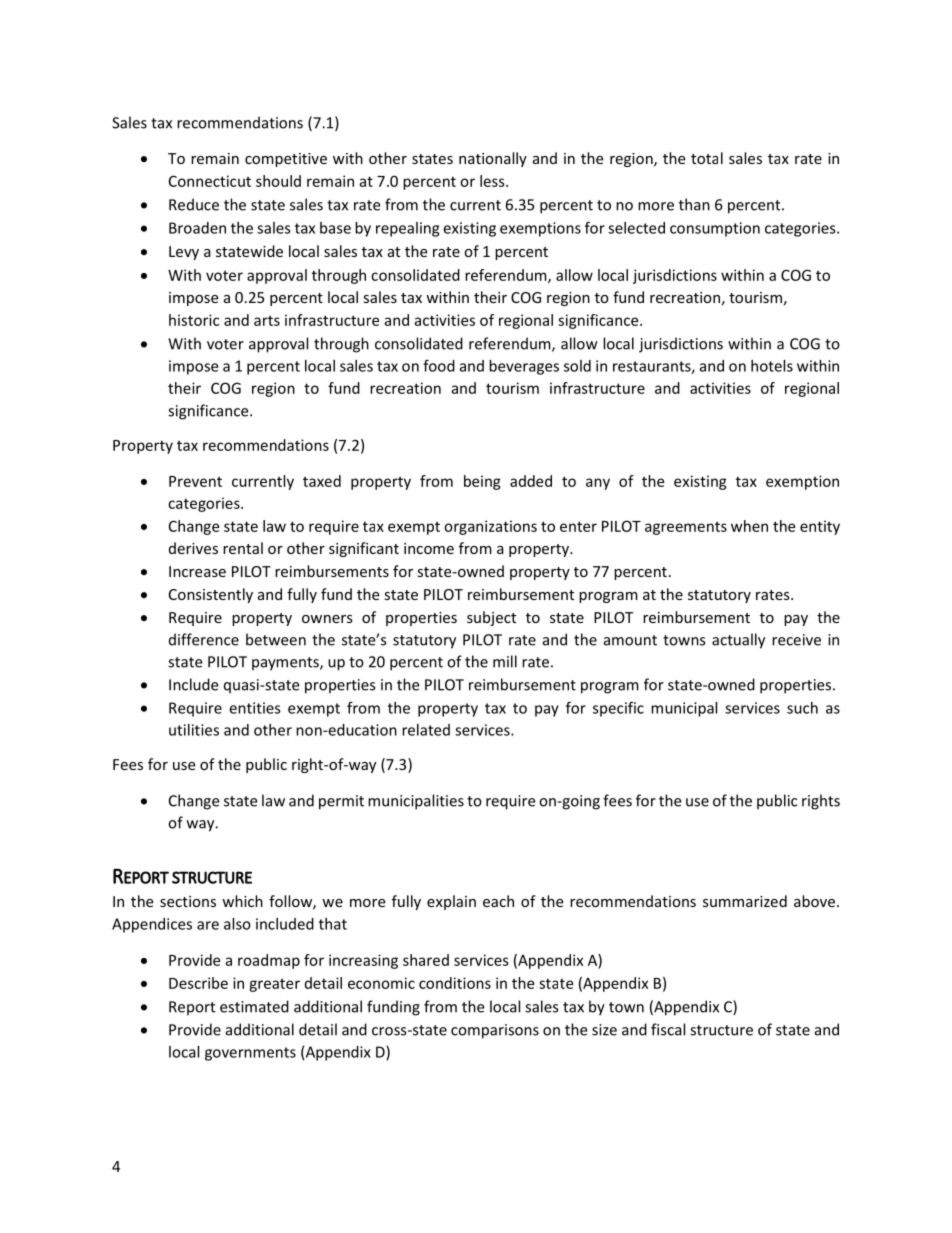 This page has height=1233, width=952. What do you see at coordinates (707, 158) in the page?
I see `total` at bounding box center [707, 158].
